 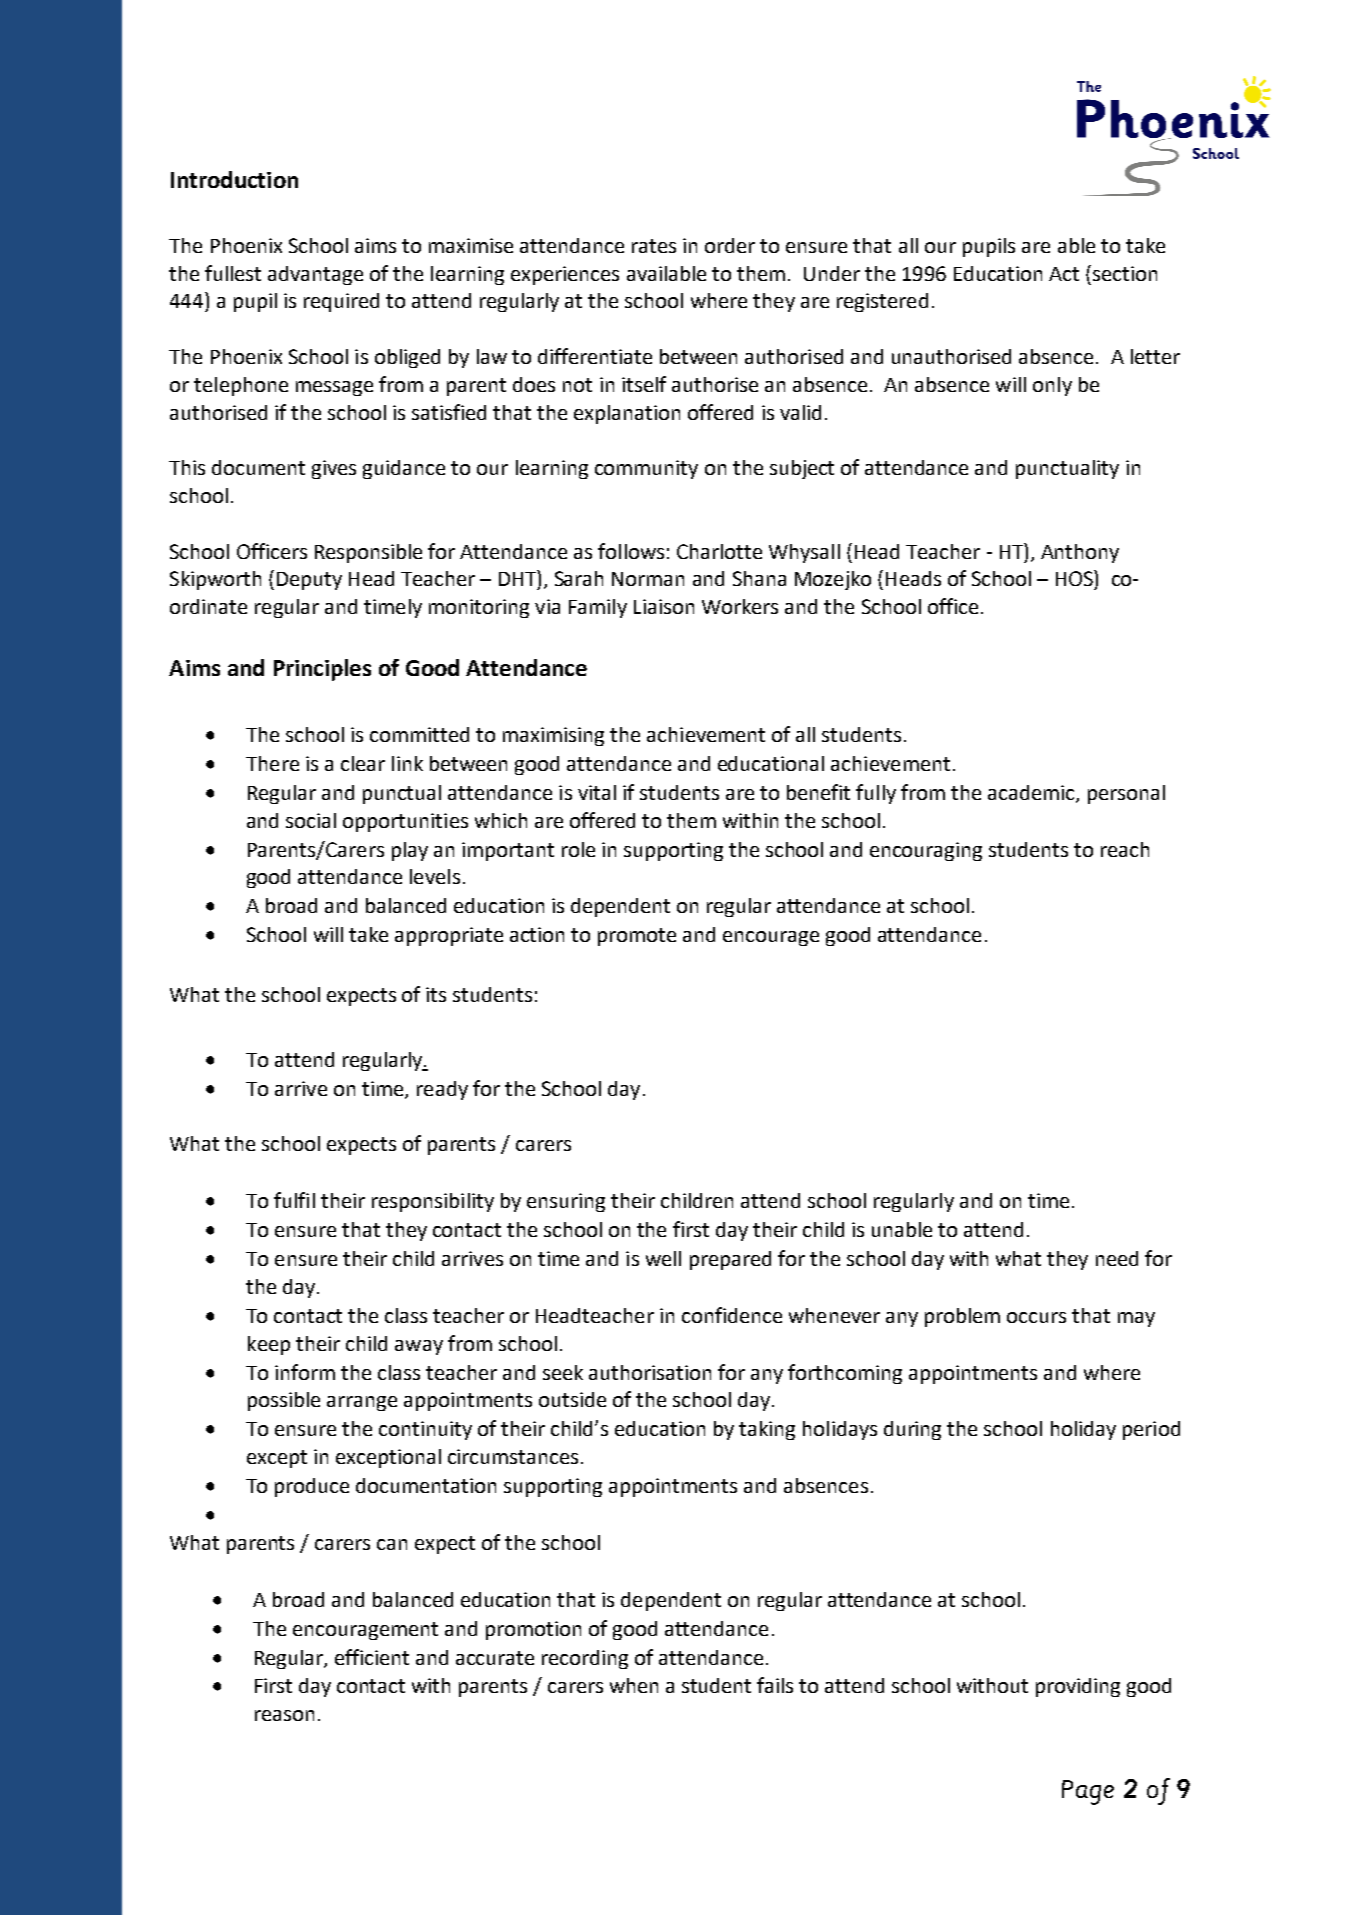 I want to click on reason, so click(x=284, y=1715).
